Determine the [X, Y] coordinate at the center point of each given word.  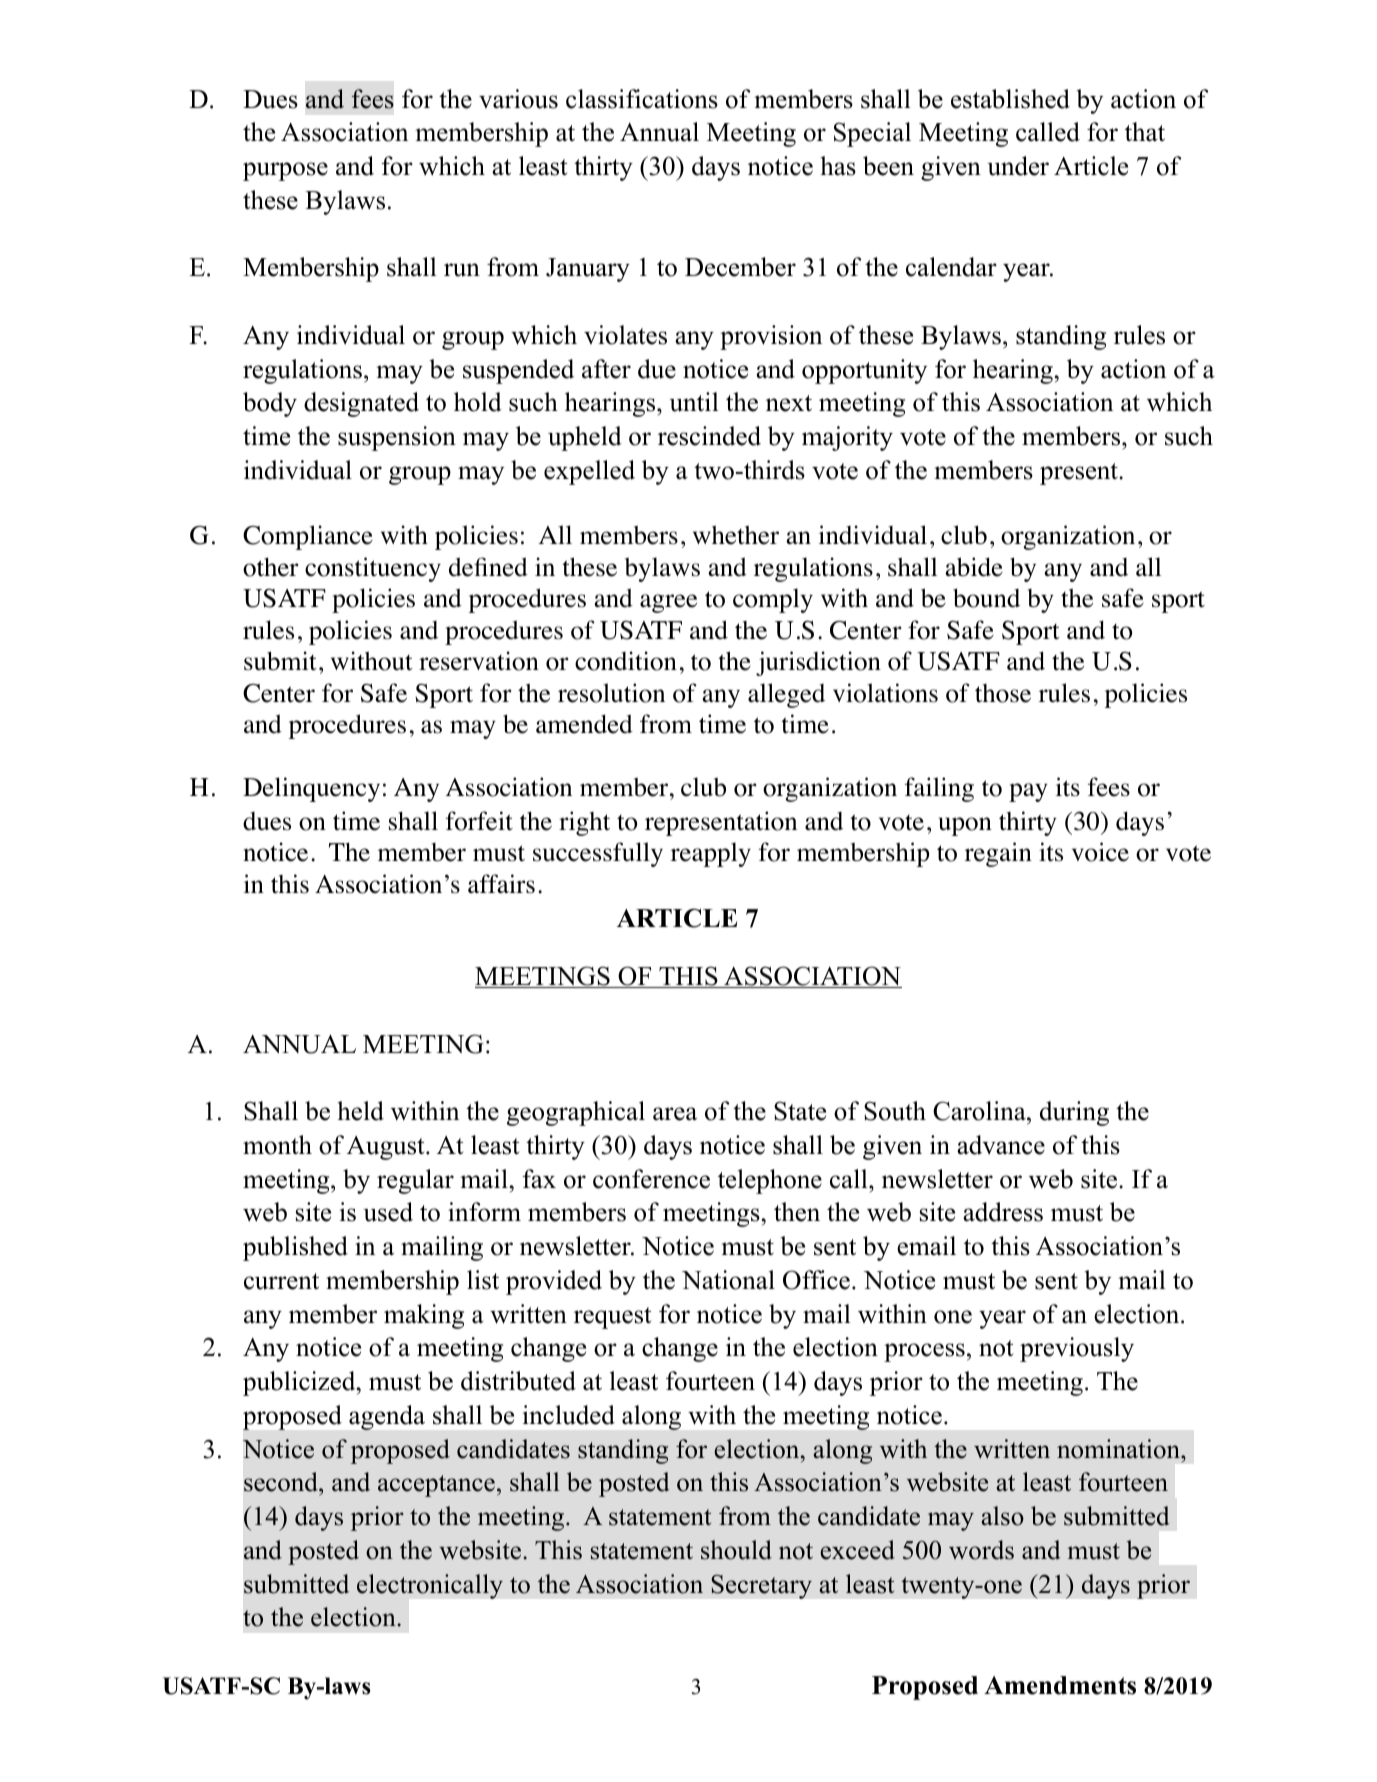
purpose [285, 171]
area [675, 1114]
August [387, 1148]
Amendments [1060, 1685]
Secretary [761, 1586]
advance [1001, 1145]
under [1018, 166]
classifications [642, 99]
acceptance [436, 1486]
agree [668, 603]
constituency [373, 569]
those [1003, 693]
